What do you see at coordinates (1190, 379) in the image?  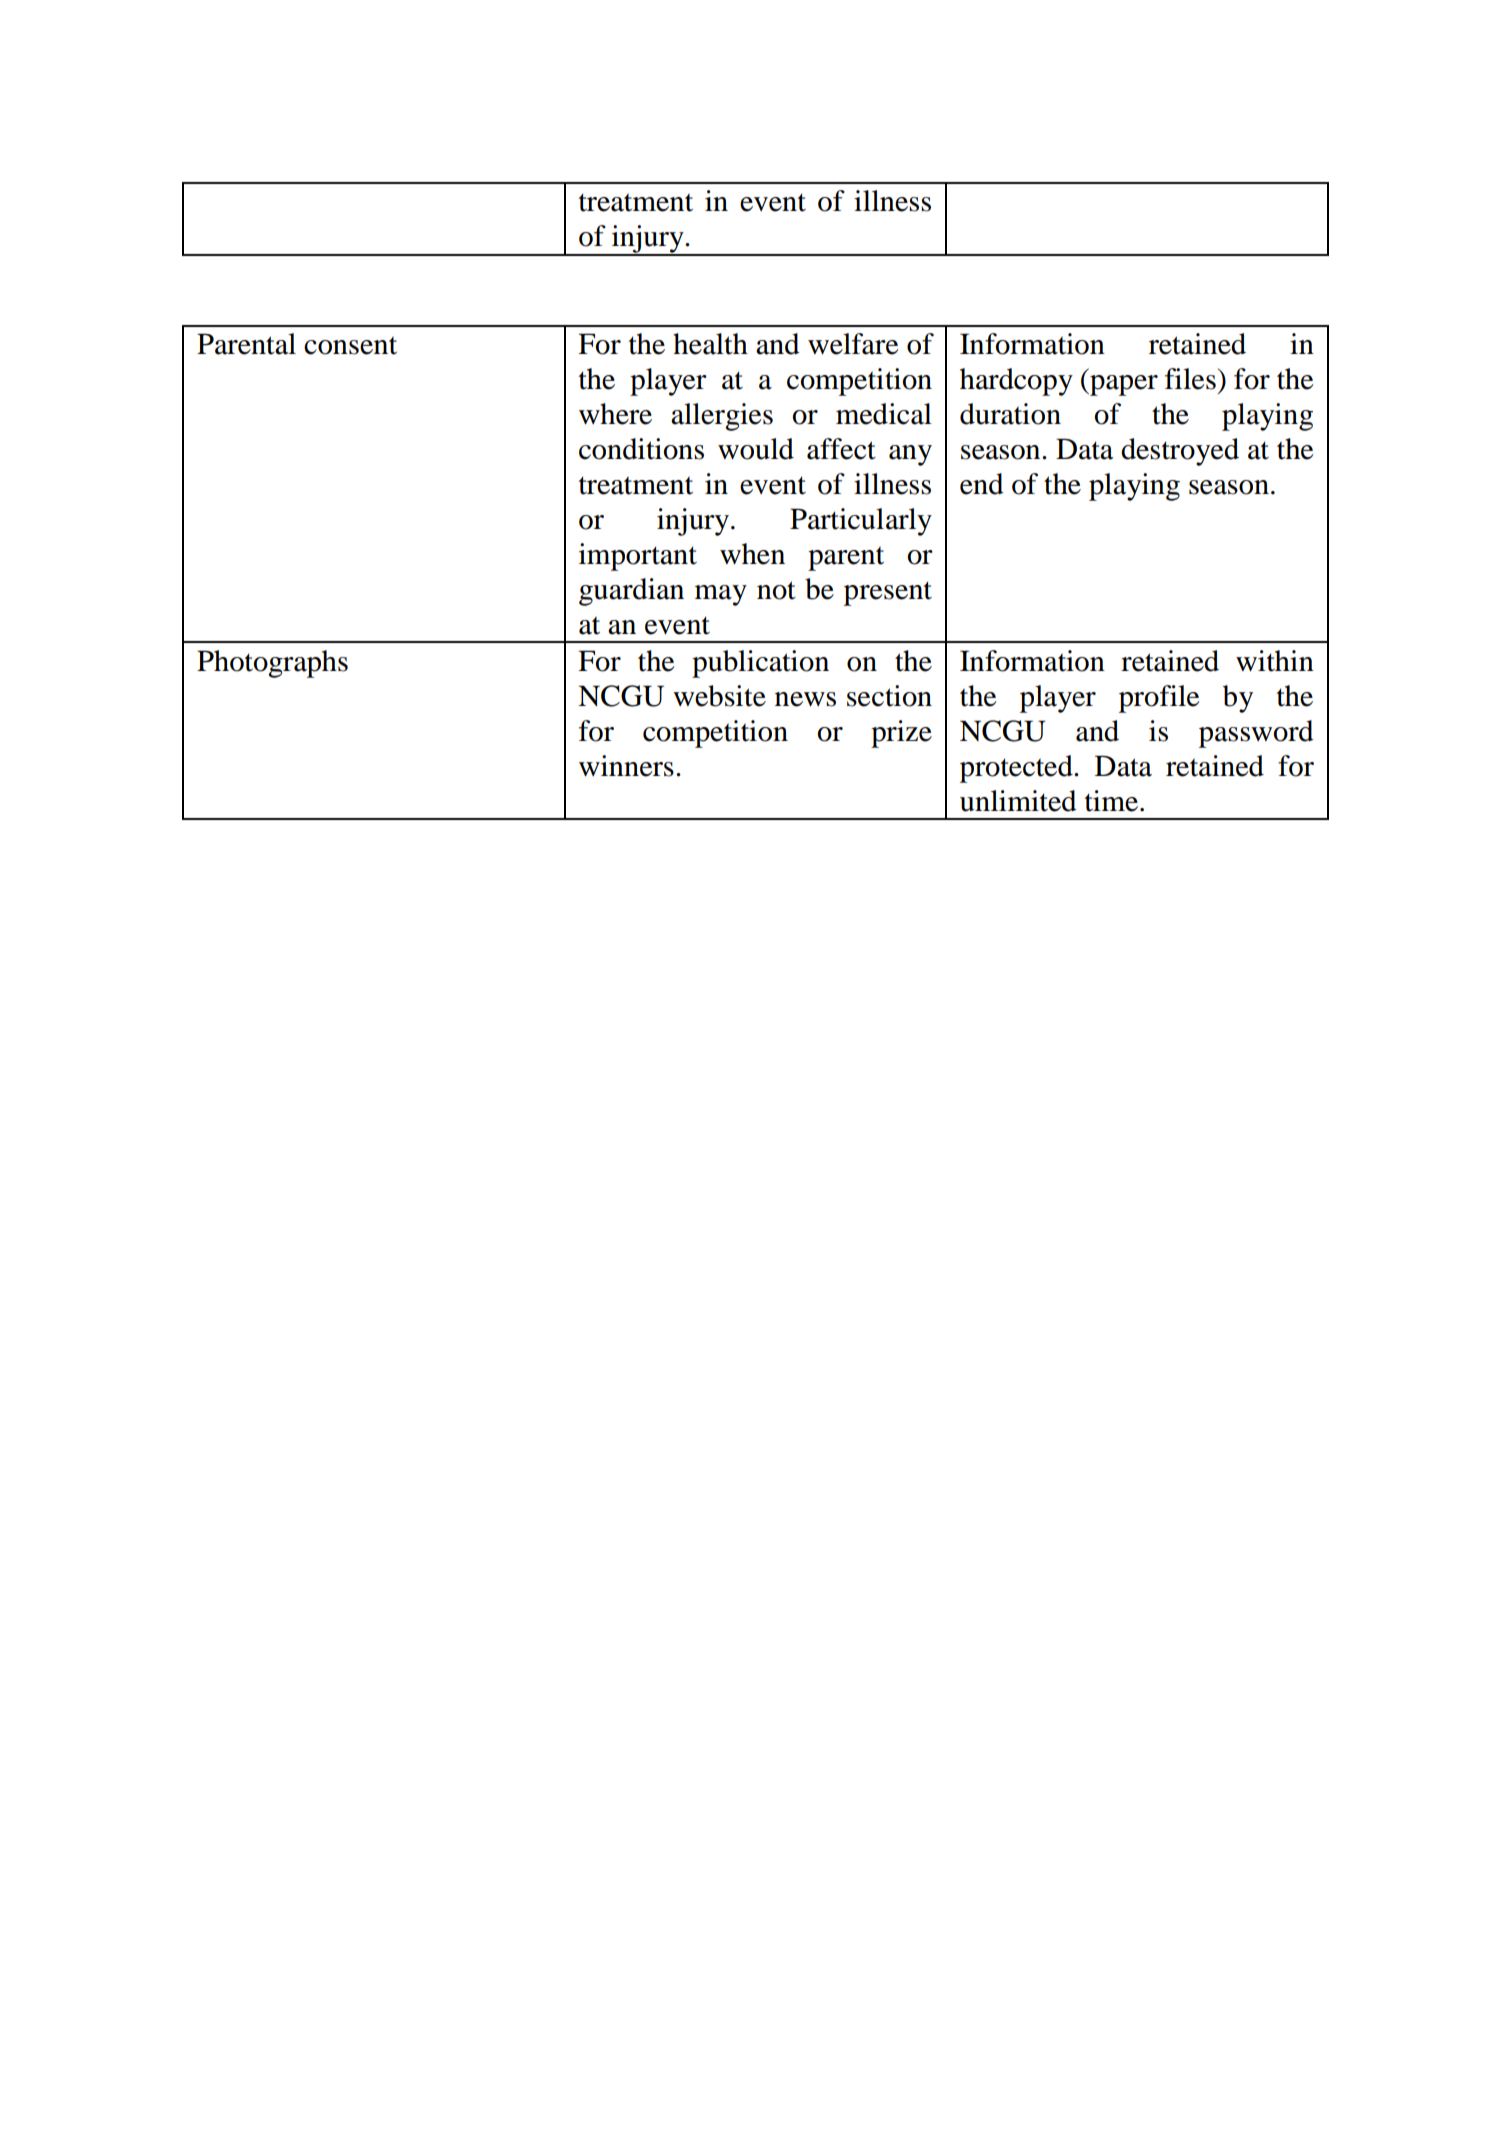 I see `files` at bounding box center [1190, 379].
